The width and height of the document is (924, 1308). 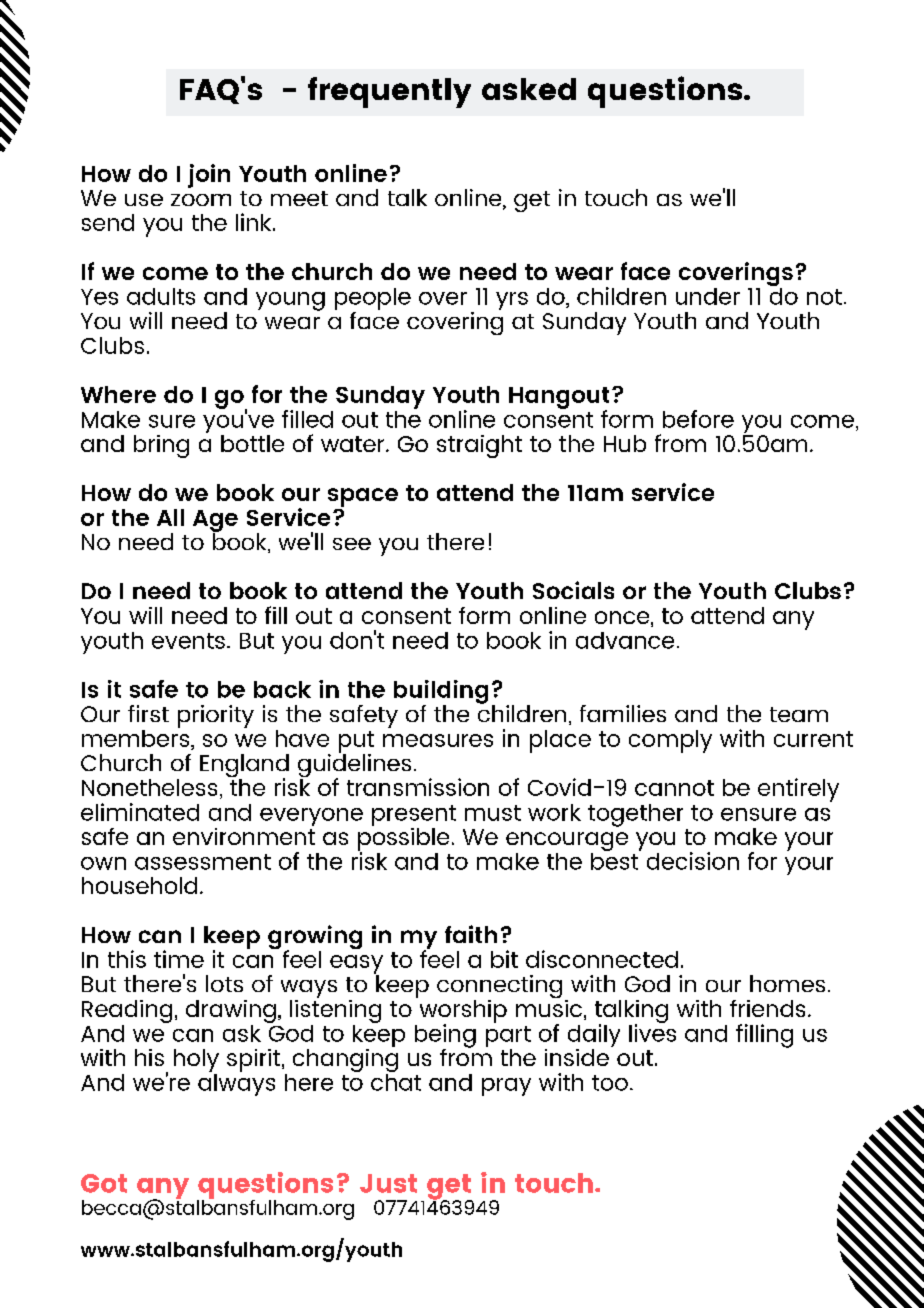 I want to click on frequently, so click(x=389, y=92).
